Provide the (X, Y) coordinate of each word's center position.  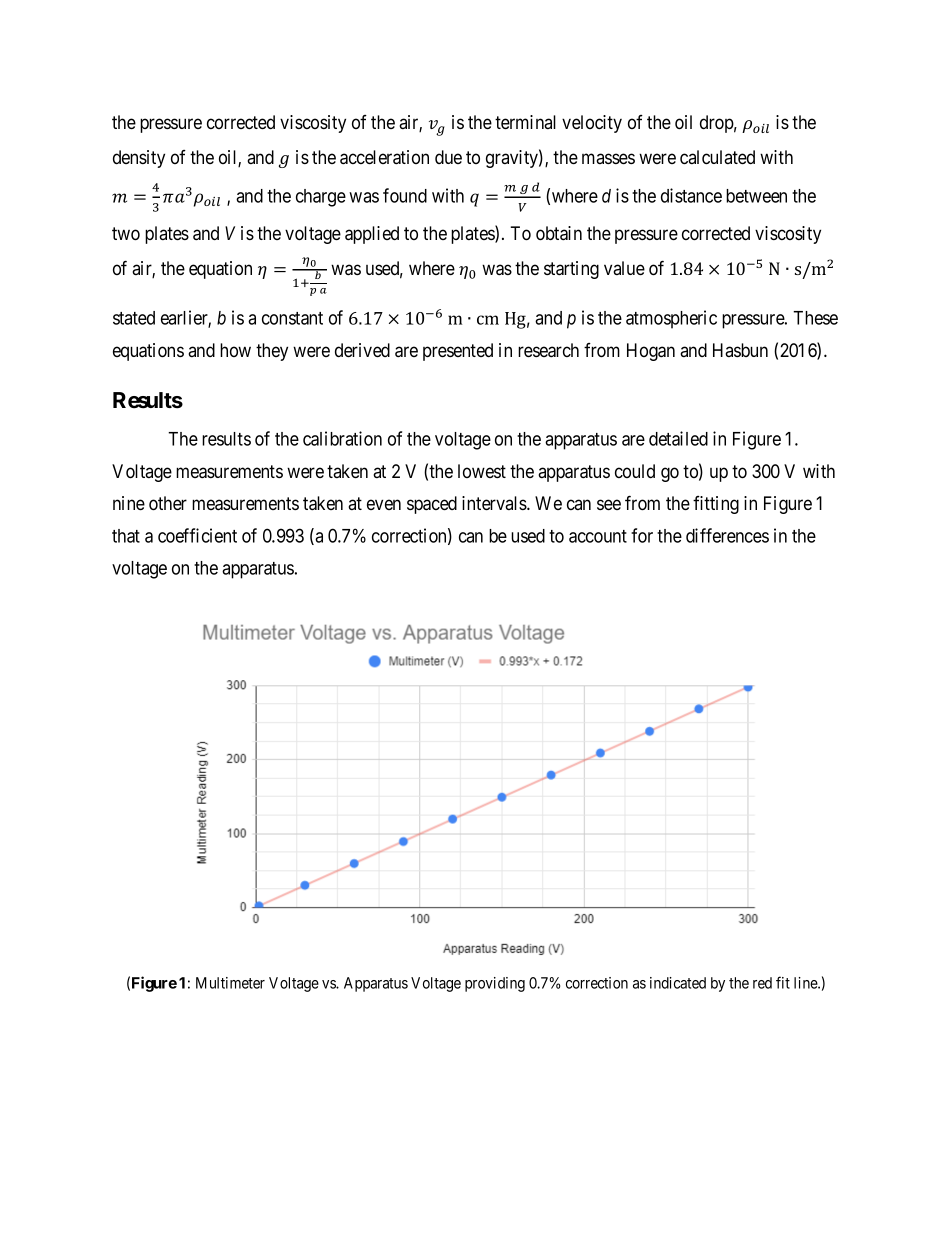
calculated (717, 157)
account (598, 536)
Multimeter (230, 983)
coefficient (197, 535)
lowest (482, 471)
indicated (678, 983)
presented (458, 352)
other (168, 503)
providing (495, 984)
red (762, 983)
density (139, 159)
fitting (716, 505)
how (235, 350)
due (448, 157)
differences (727, 535)
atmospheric (671, 319)
